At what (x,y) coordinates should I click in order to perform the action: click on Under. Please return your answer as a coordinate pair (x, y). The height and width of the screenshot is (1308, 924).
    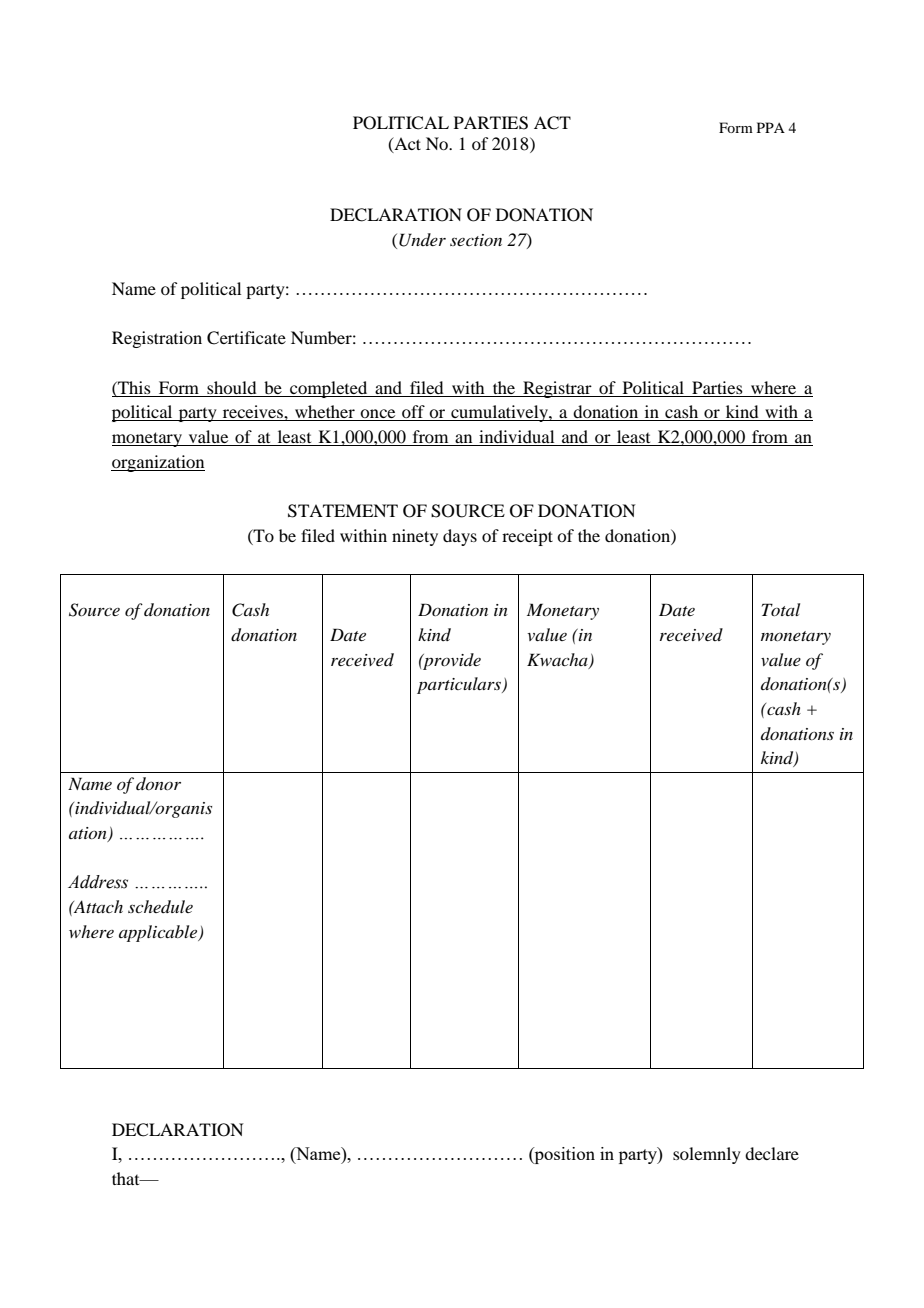
    Looking at the image, I should click on (422, 240).
